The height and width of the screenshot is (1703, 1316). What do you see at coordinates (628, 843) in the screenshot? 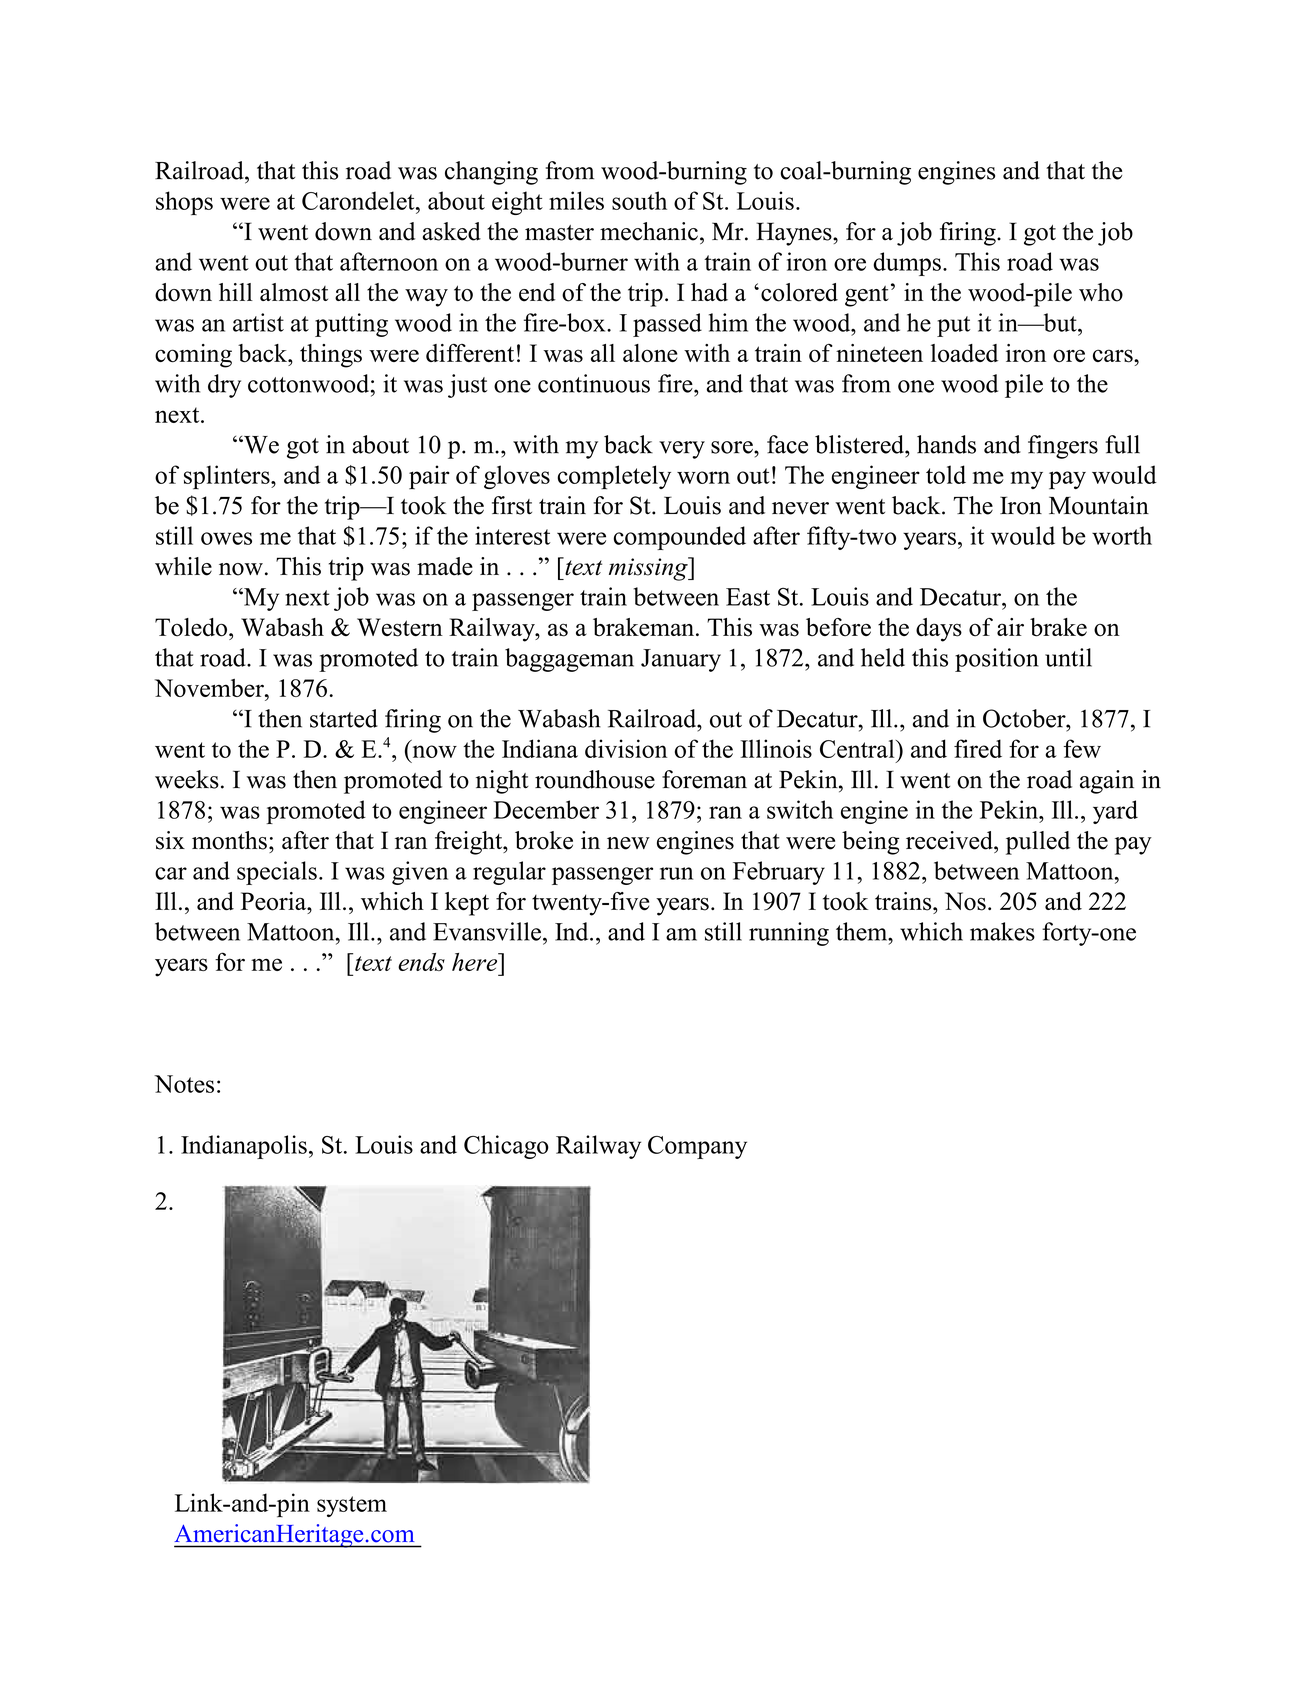
I see `new` at bounding box center [628, 843].
